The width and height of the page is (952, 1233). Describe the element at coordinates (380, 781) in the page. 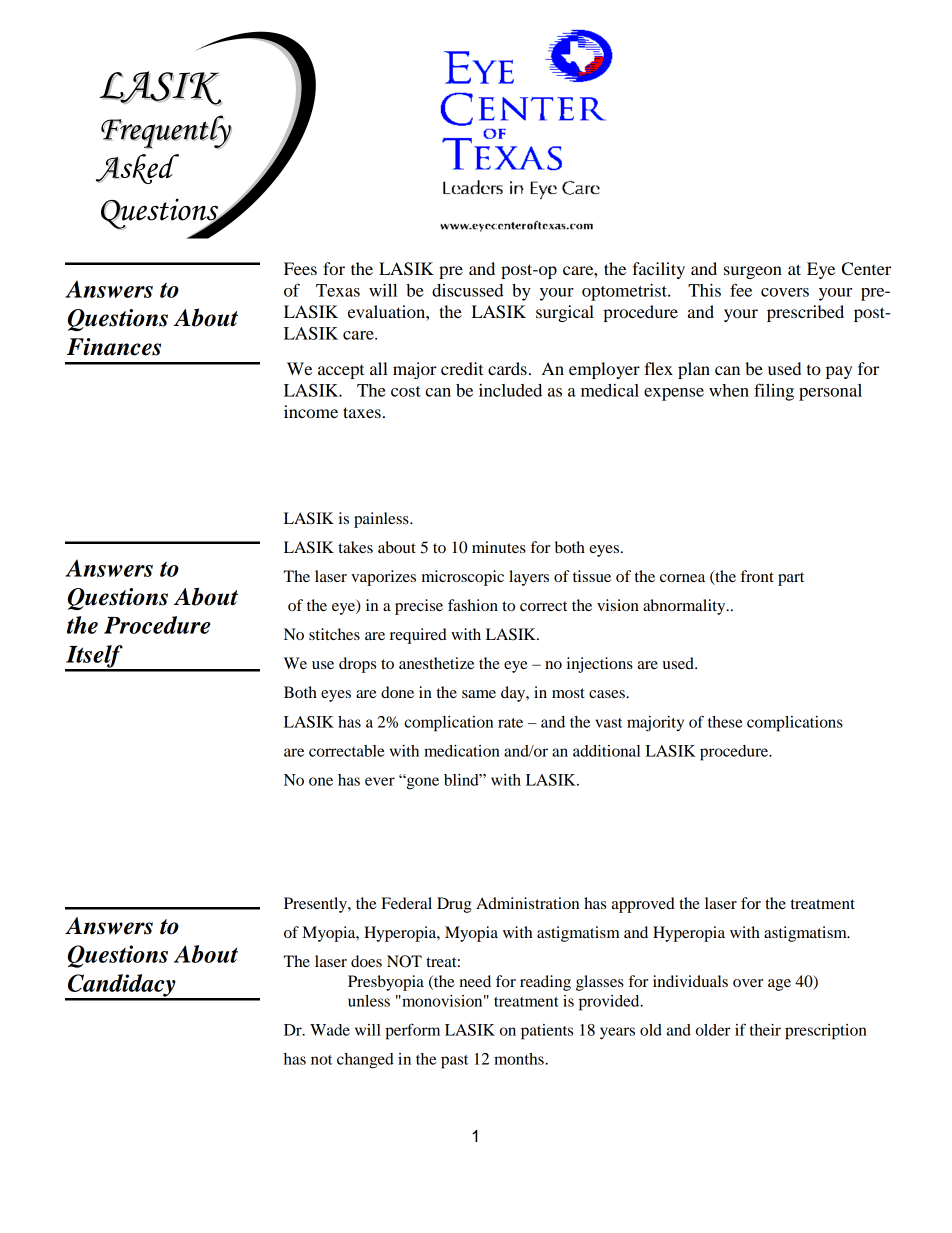

I see `ever` at that location.
